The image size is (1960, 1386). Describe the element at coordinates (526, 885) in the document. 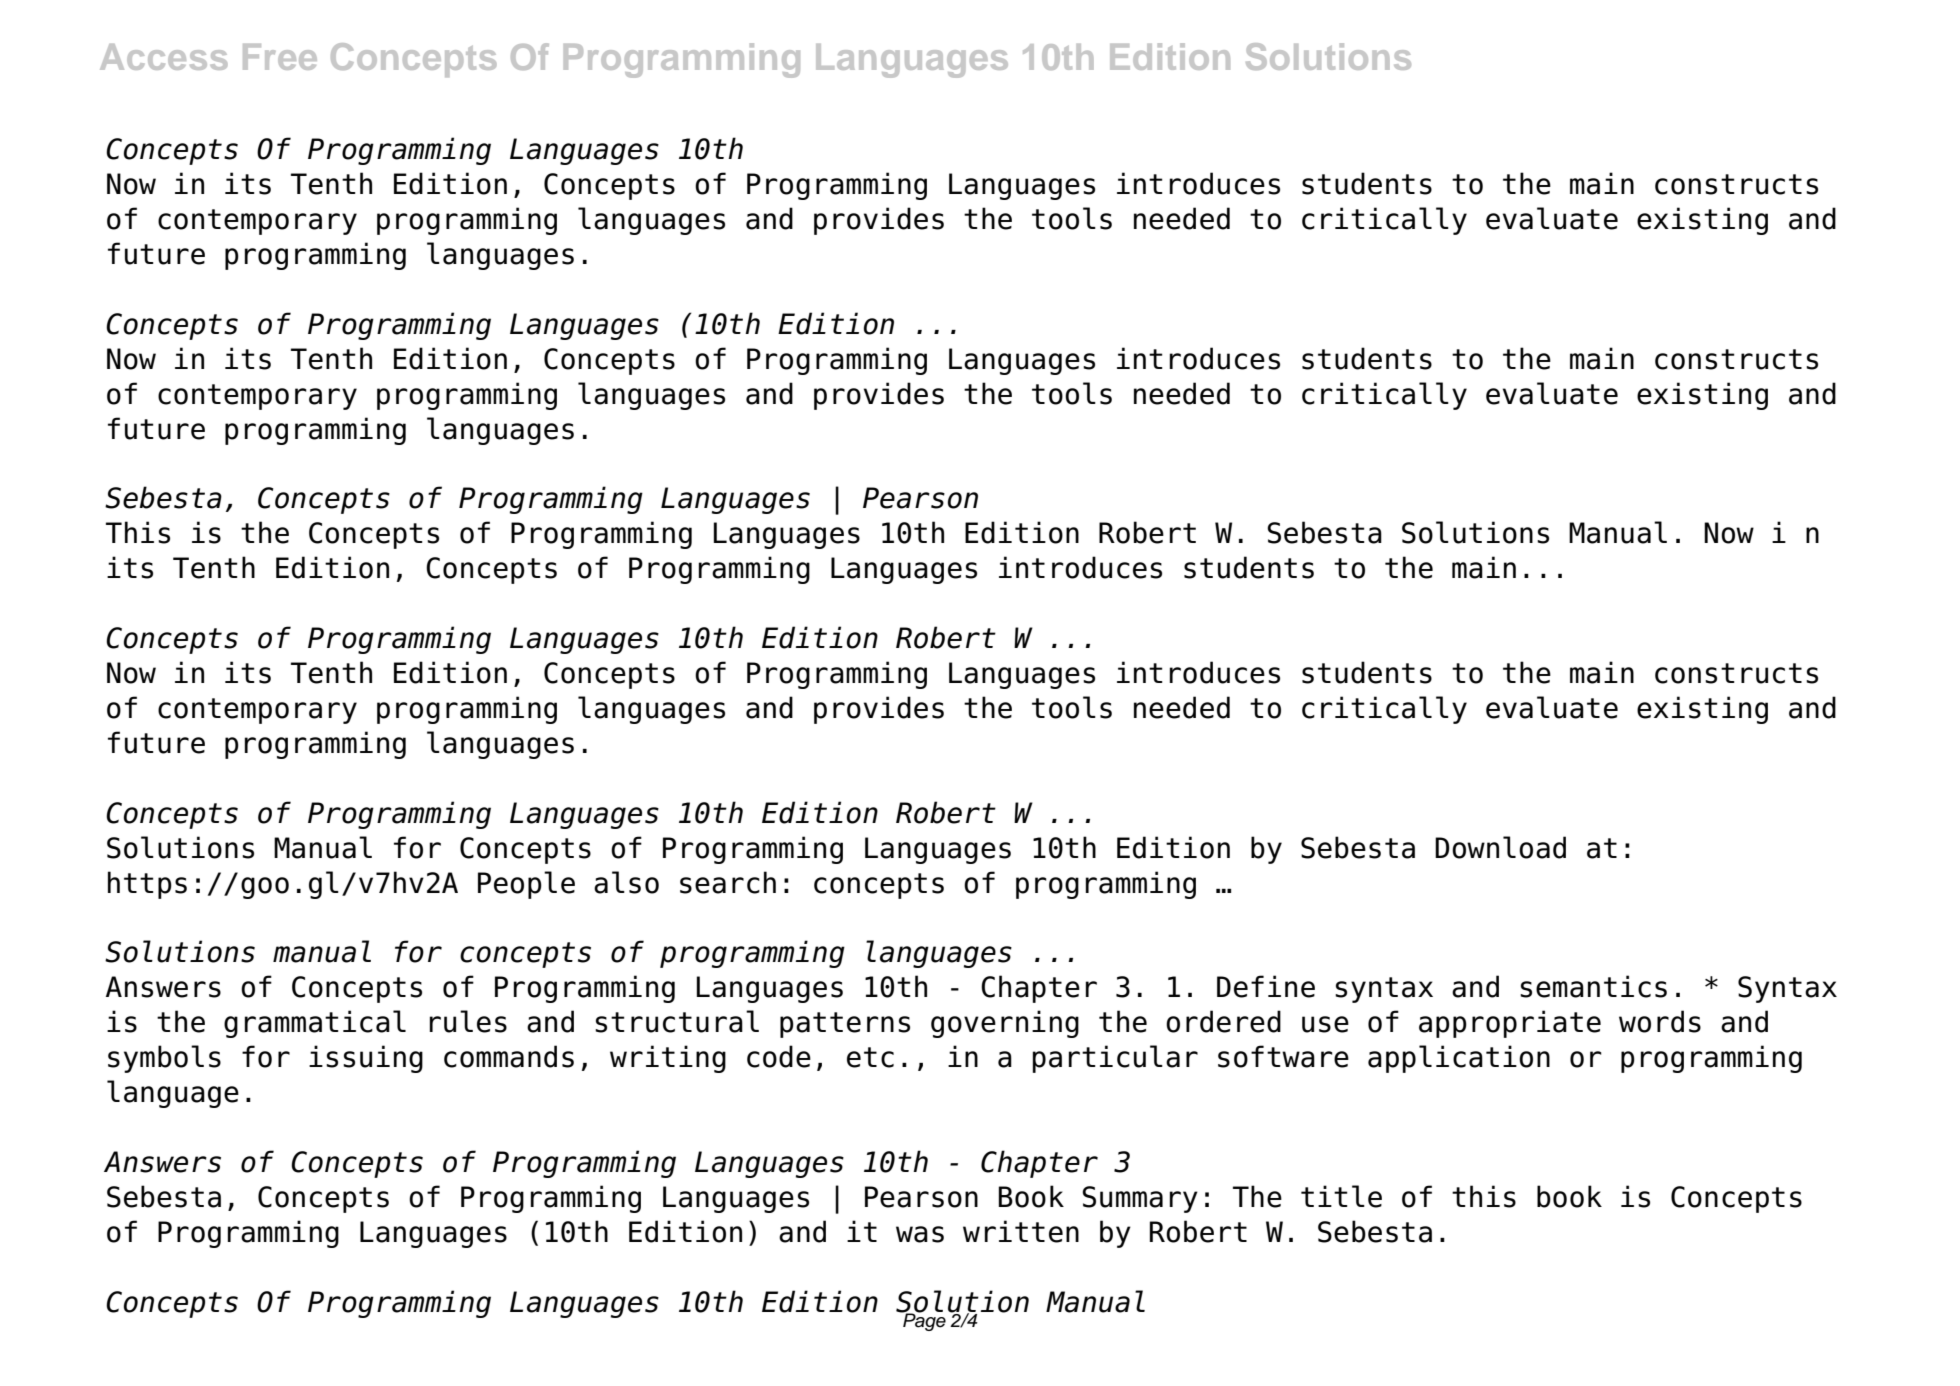

I see `People` at that location.
